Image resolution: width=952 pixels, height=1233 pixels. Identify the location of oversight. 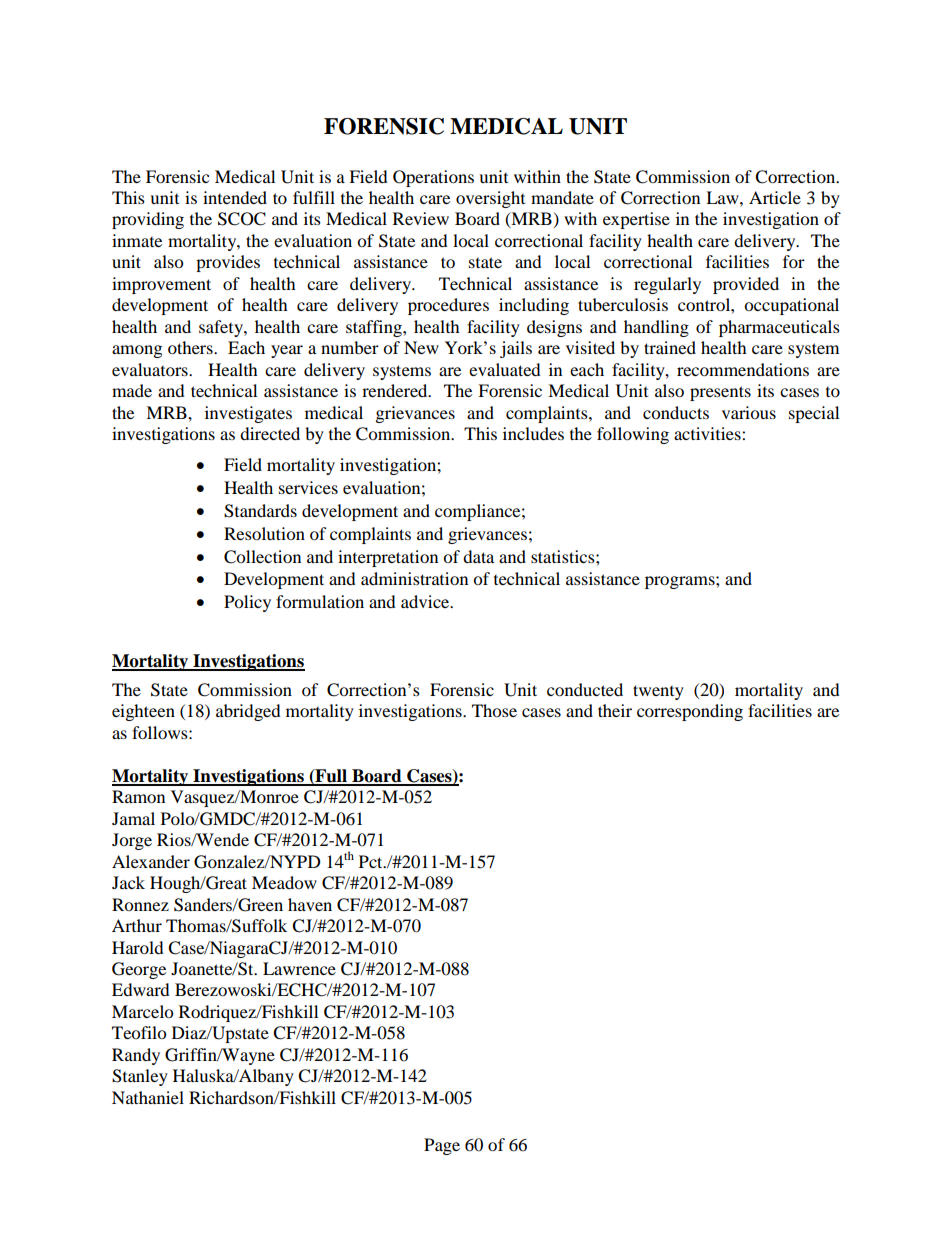
(490, 199).
